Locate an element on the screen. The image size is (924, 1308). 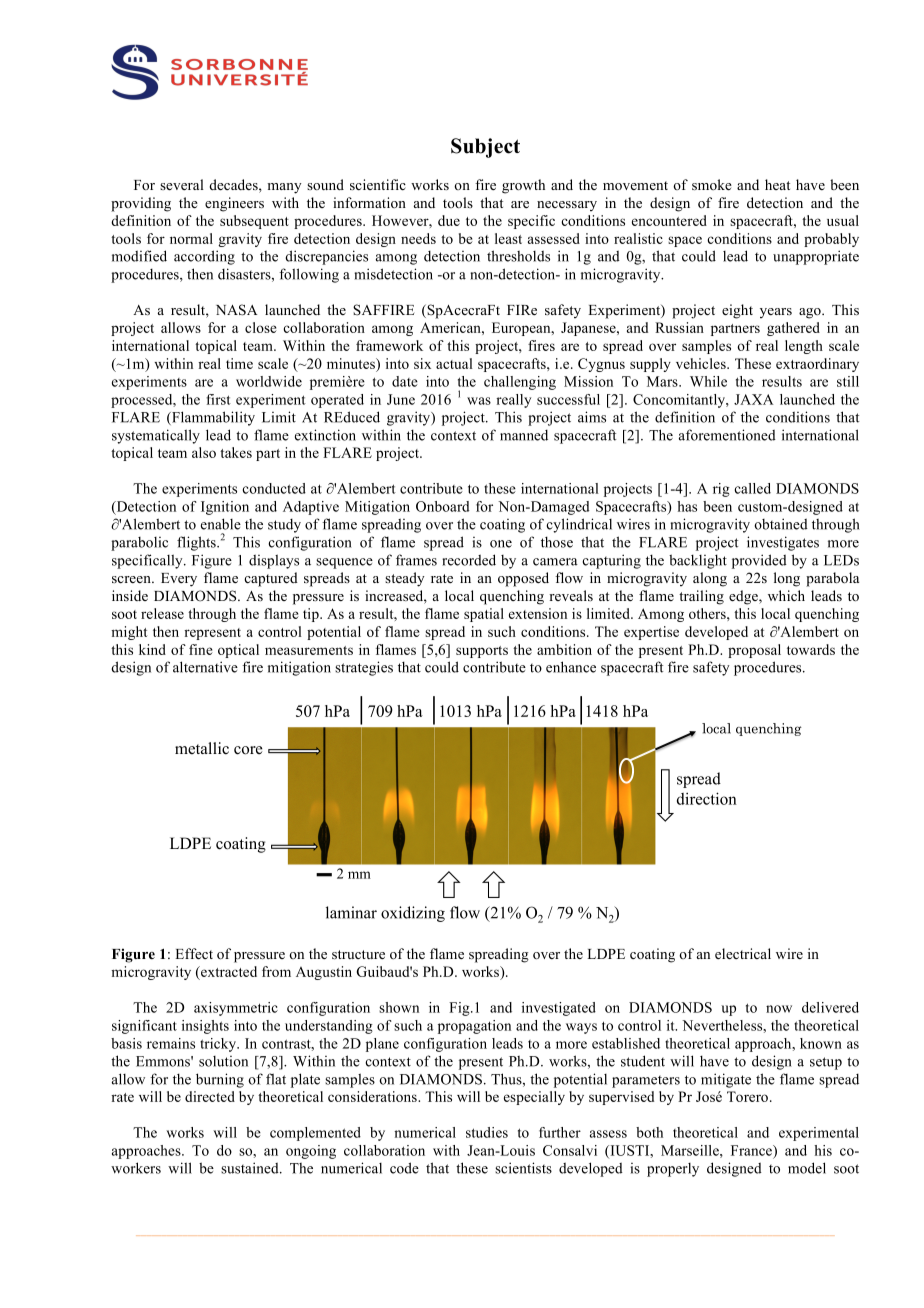
metallic is located at coordinates (202, 748).
